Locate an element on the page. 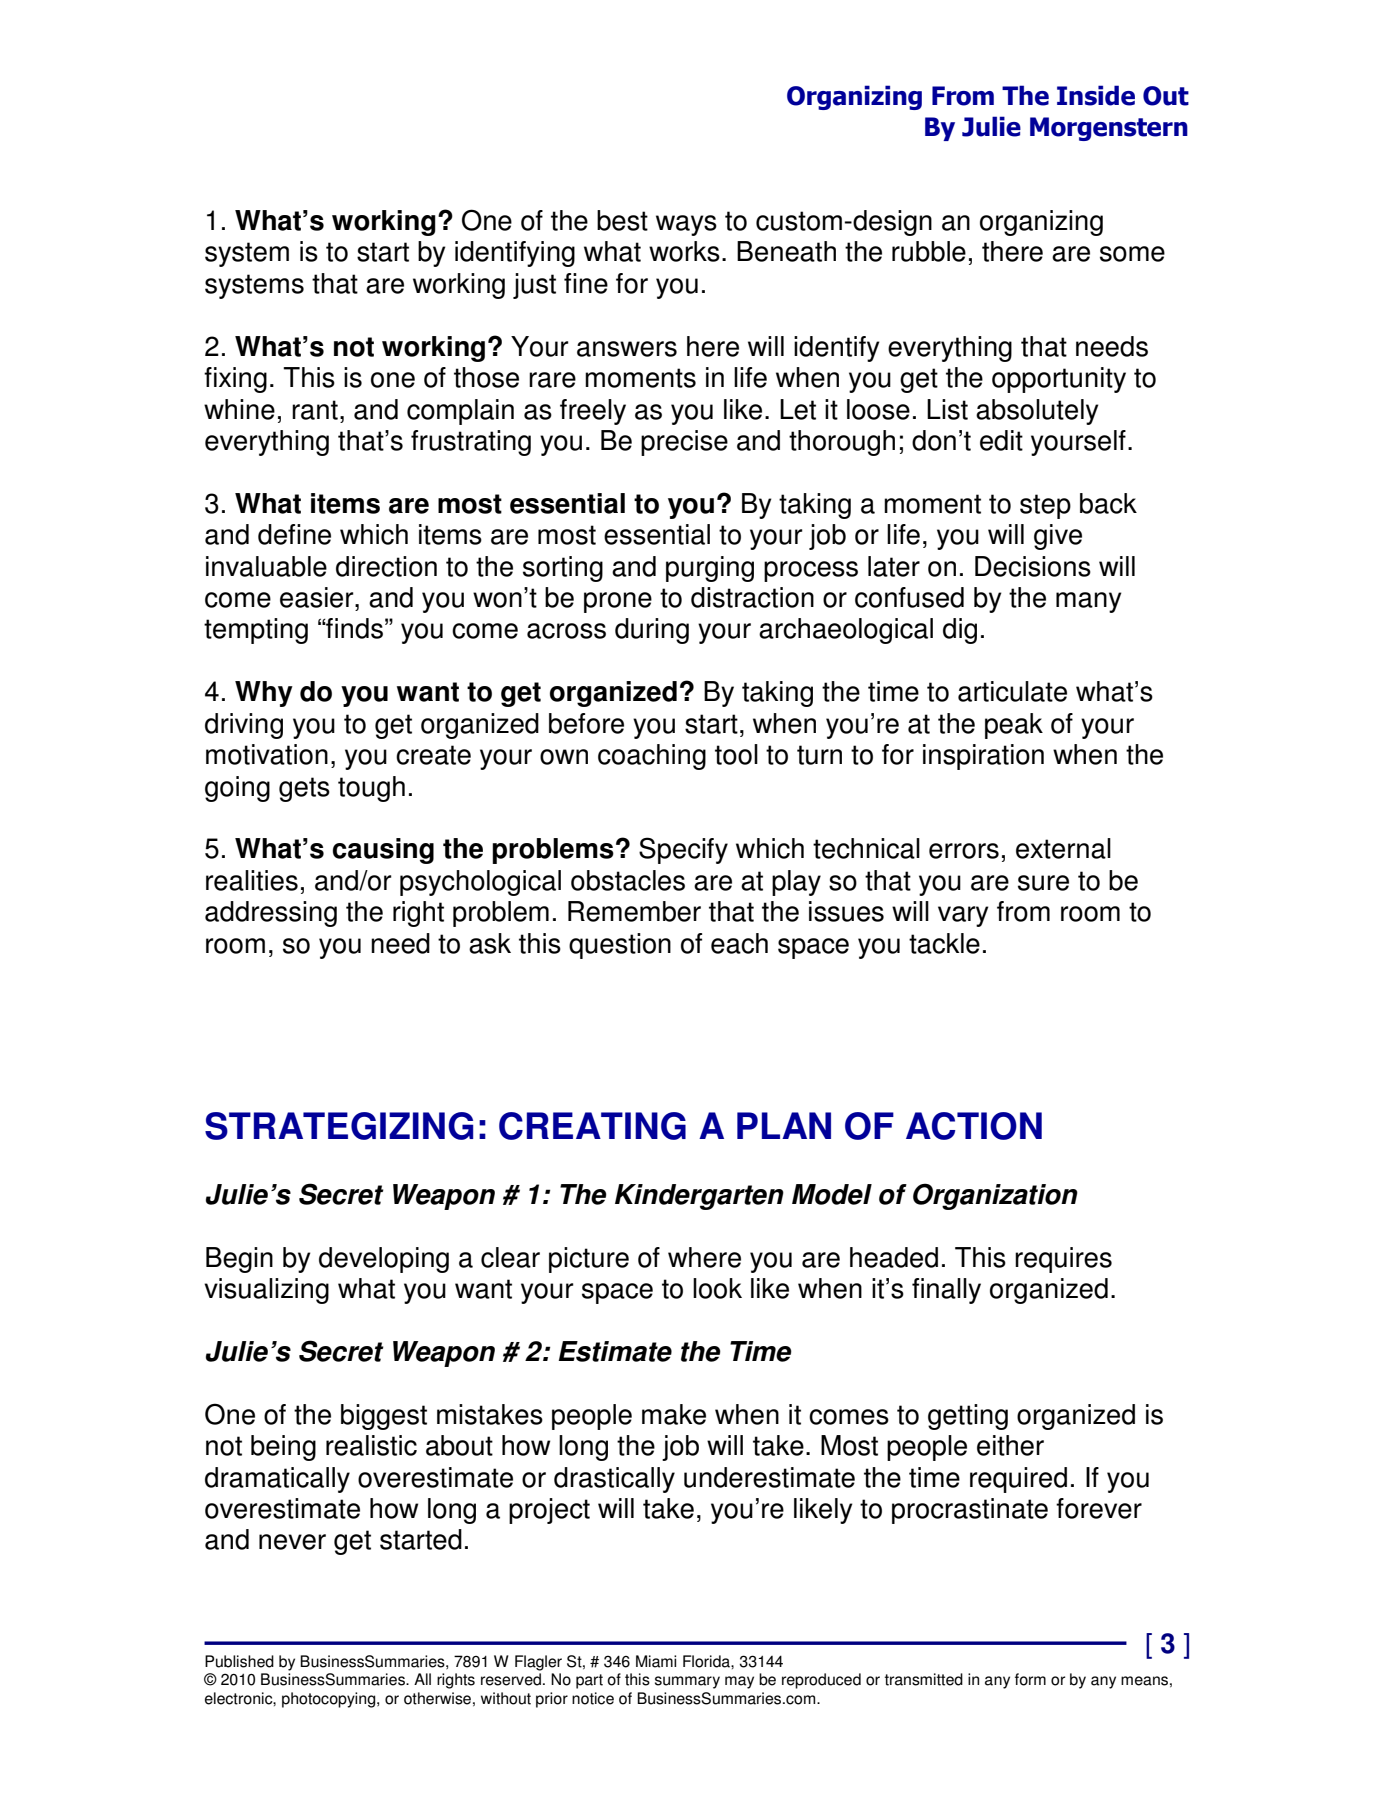 The width and height of the image is (1393, 1803). ways is located at coordinates (686, 225).
